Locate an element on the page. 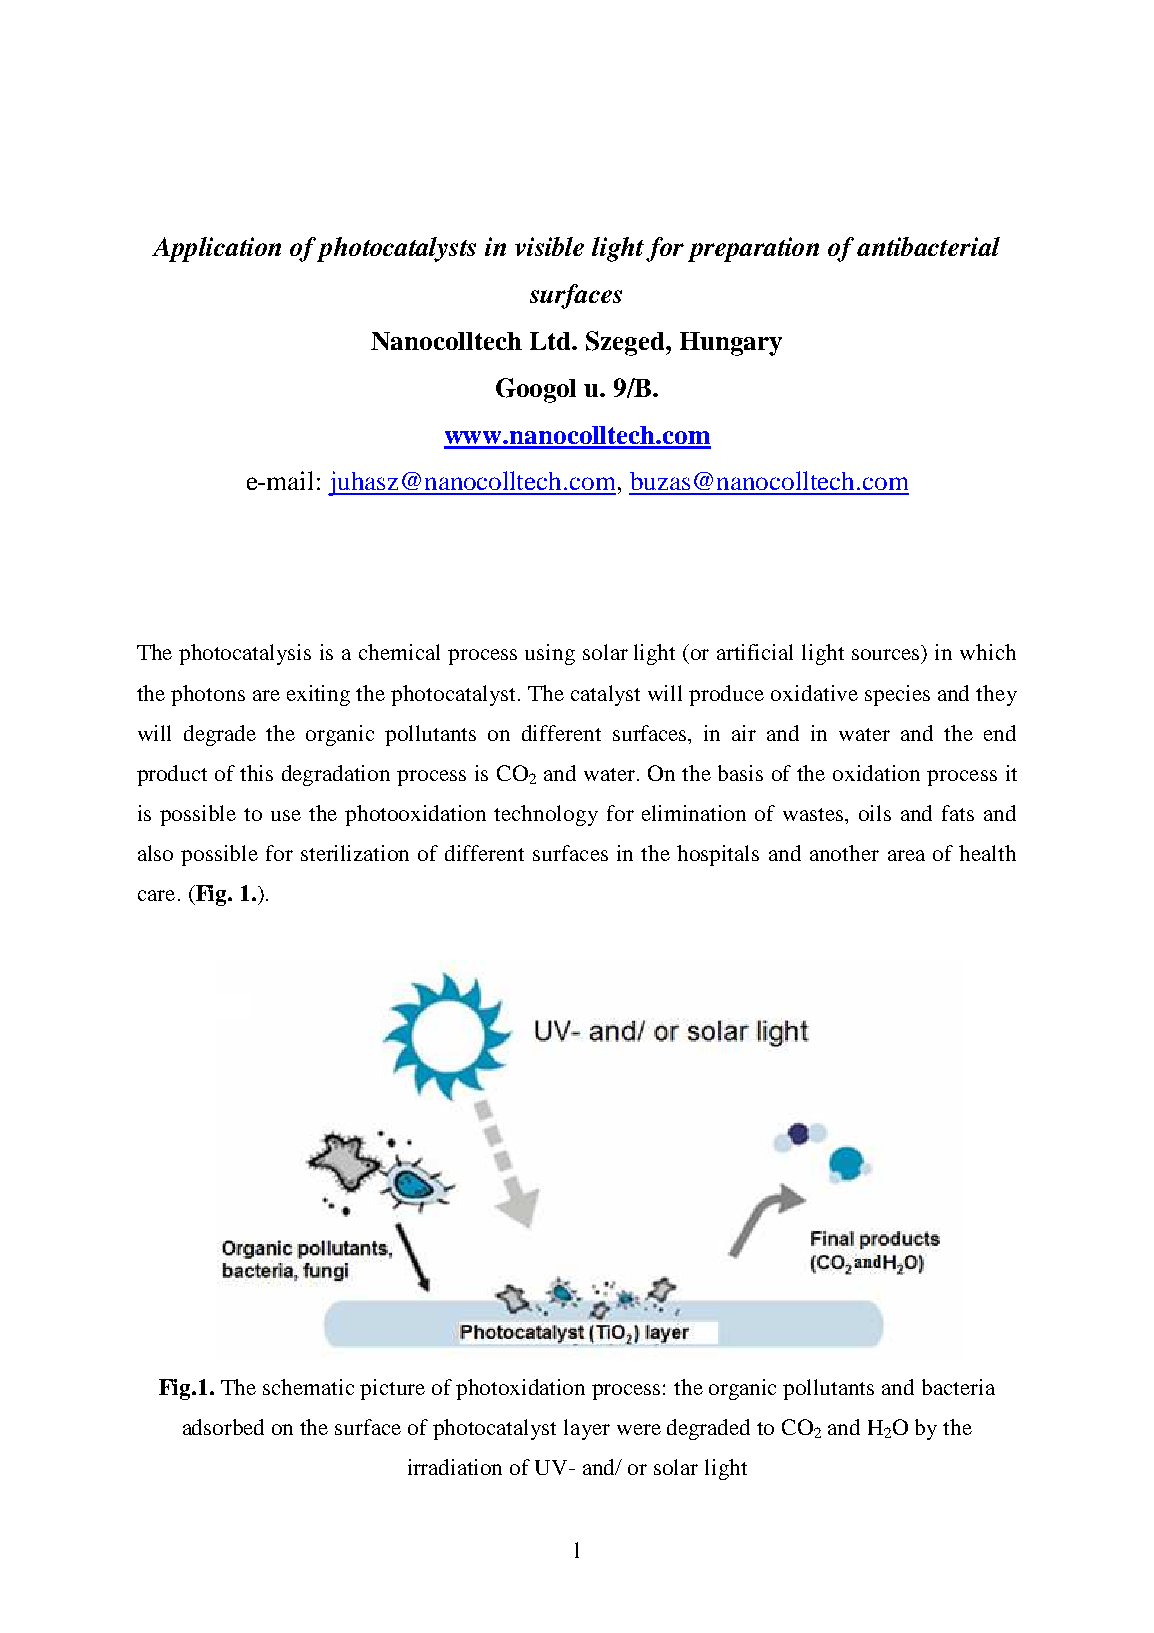 This page has height=1633, width=1154. visible is located at coordinates (549, 246).
